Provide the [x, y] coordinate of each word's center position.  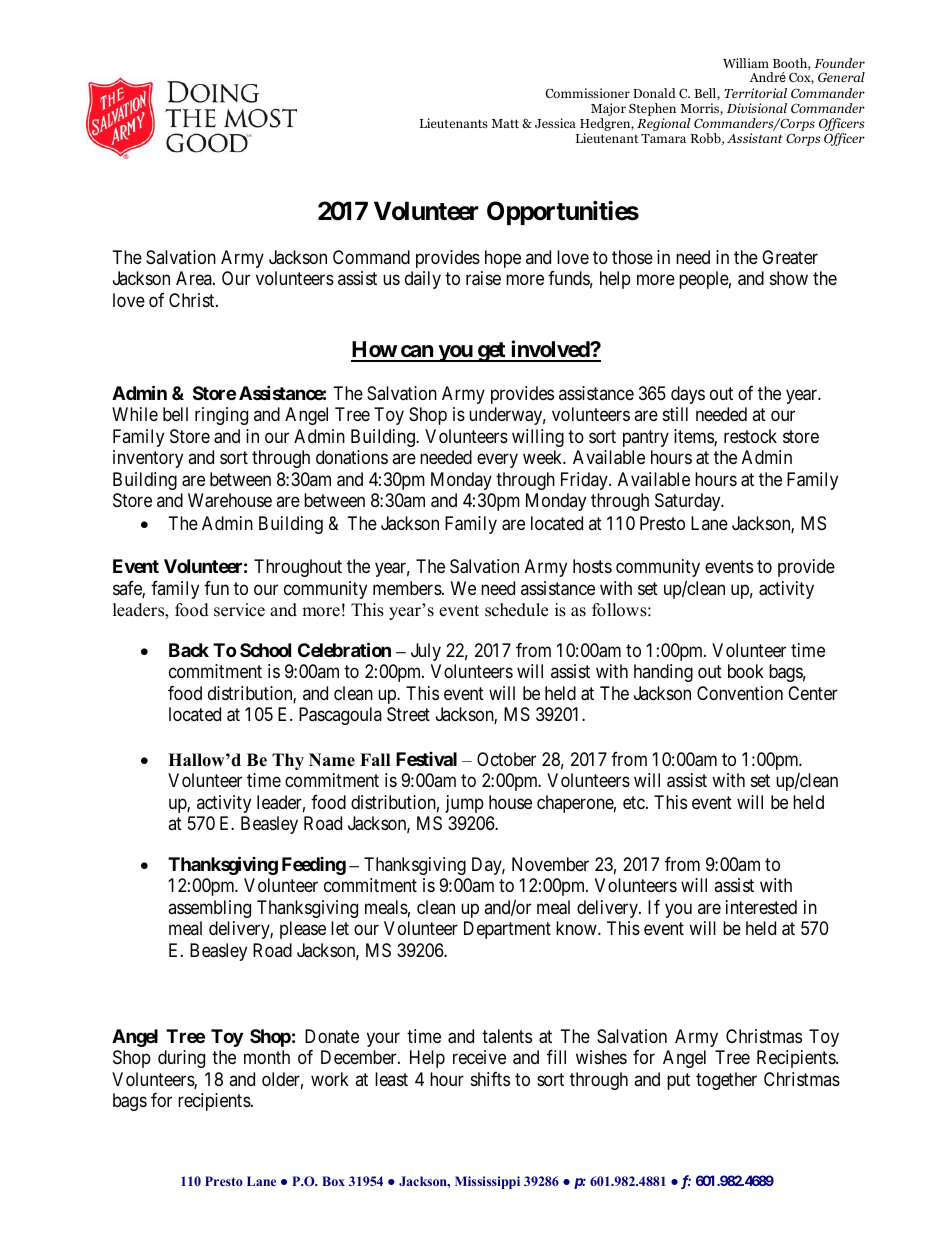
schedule [516, 610]
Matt [505, 123]
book [746, 671]
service [239, 610]
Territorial [755, 93]
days [688, 395]
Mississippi [487, 1182]
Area [195, 278]
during [181, 1059]
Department [507, 930]
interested [761, 907]
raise [483, 278]
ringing [221, 416]
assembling [209, 909]
